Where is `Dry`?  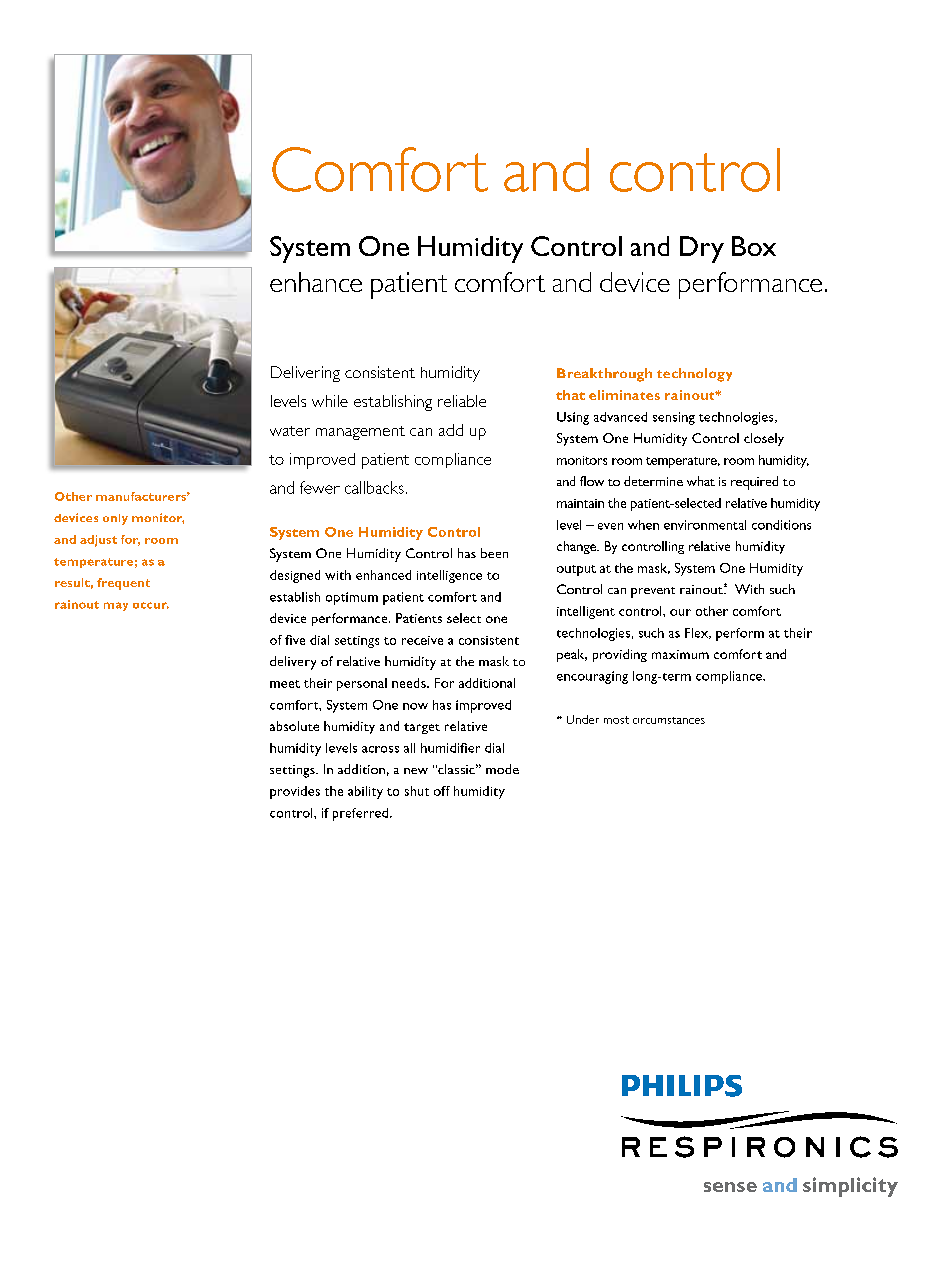
Dry is located at coordinates (702, 249).
